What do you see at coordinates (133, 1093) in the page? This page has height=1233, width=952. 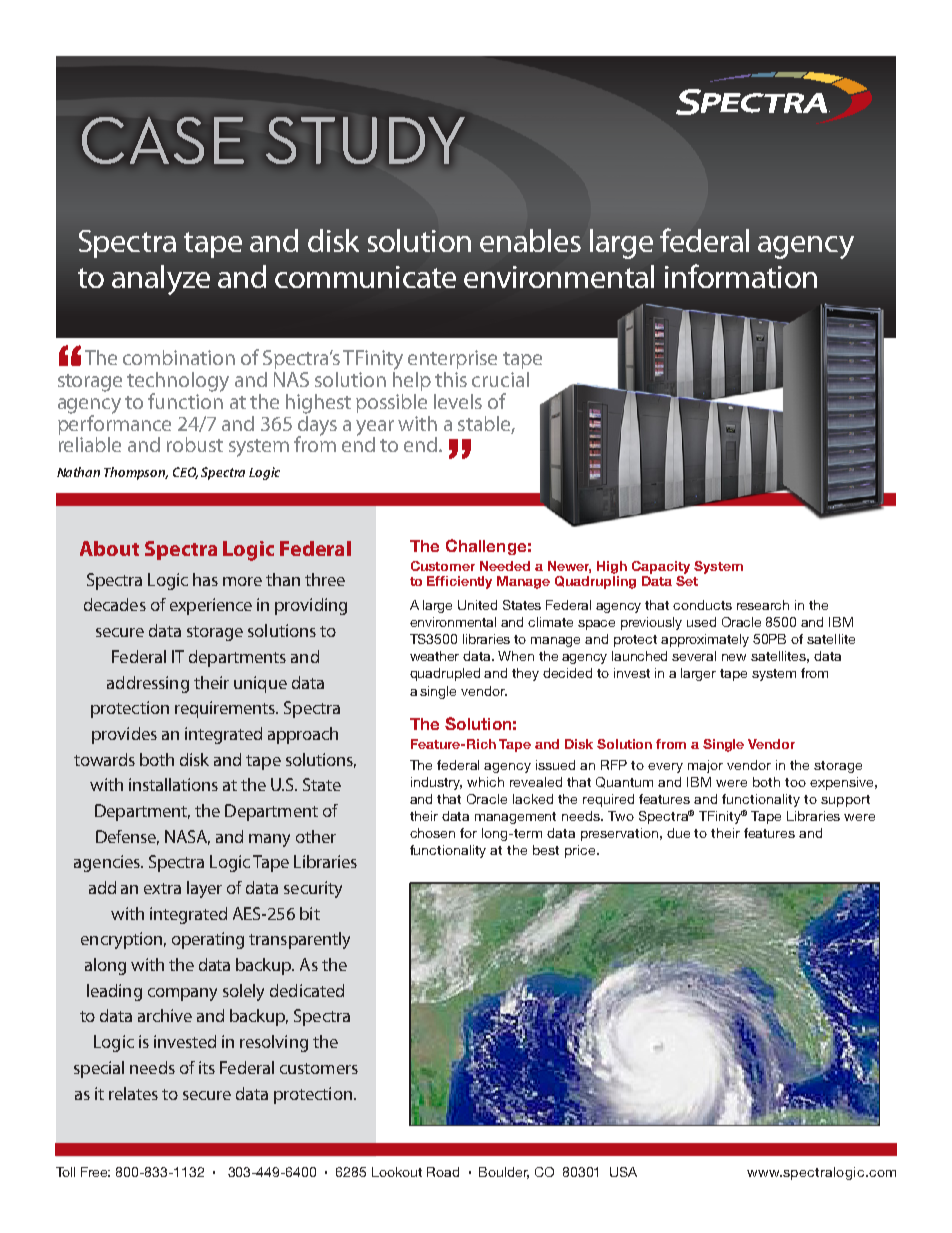 I see `relates` at bounding box center [133, 1093].
